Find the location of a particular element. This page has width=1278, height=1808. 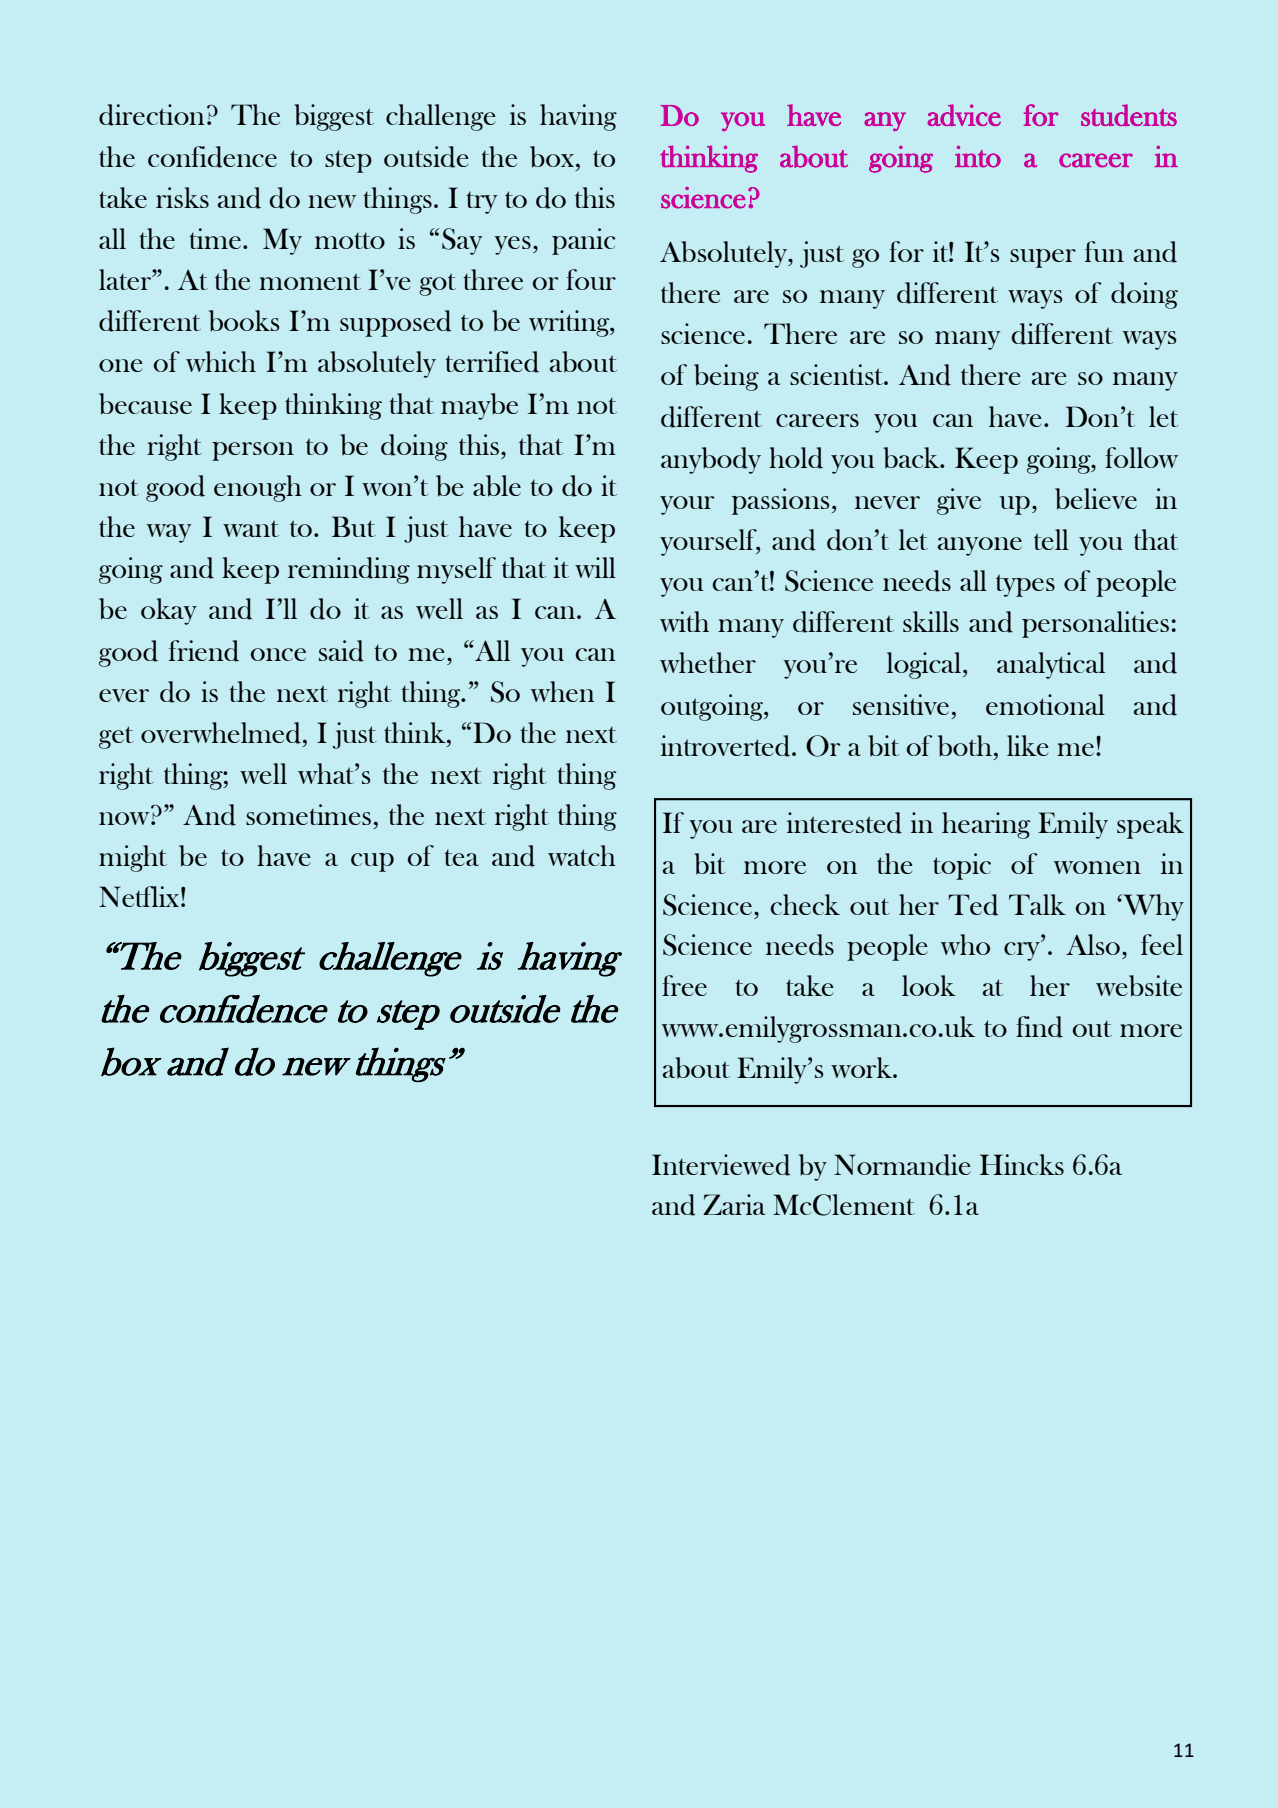

work is located at coordinates (862, 1067).
